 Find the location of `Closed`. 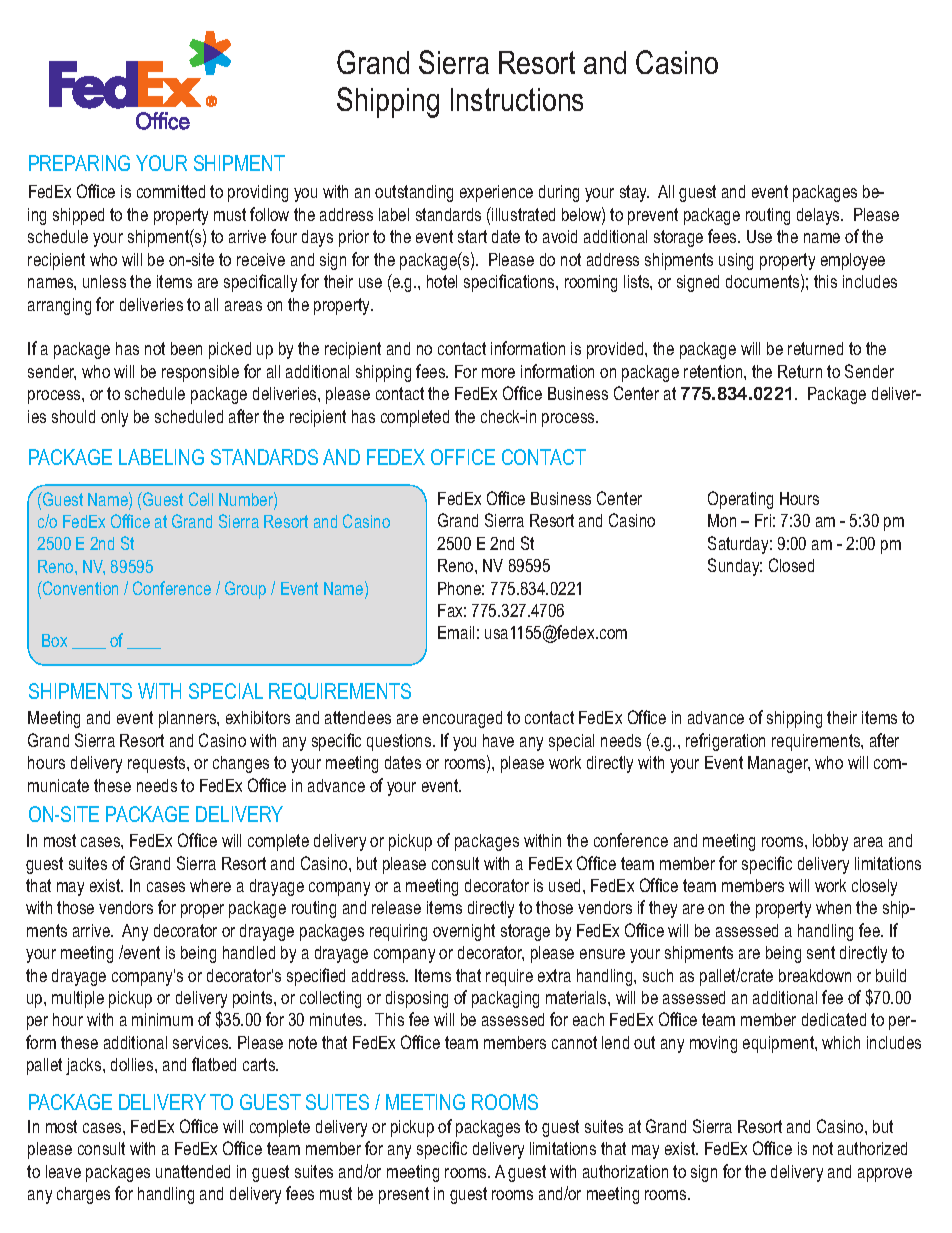

Closed is located at coordinates (791, 565).
